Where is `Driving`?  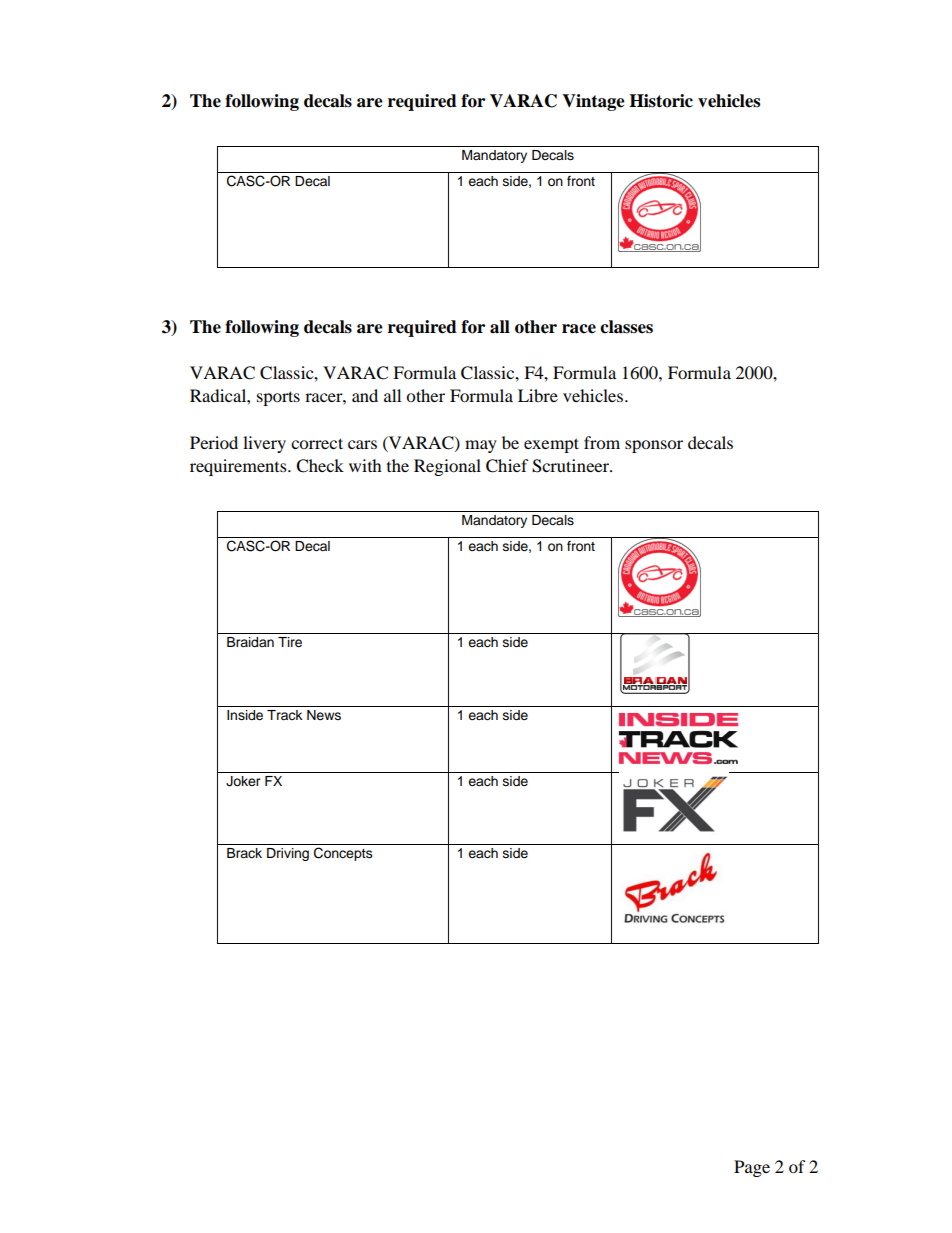
Driving is located at coordinates (288, 854).
